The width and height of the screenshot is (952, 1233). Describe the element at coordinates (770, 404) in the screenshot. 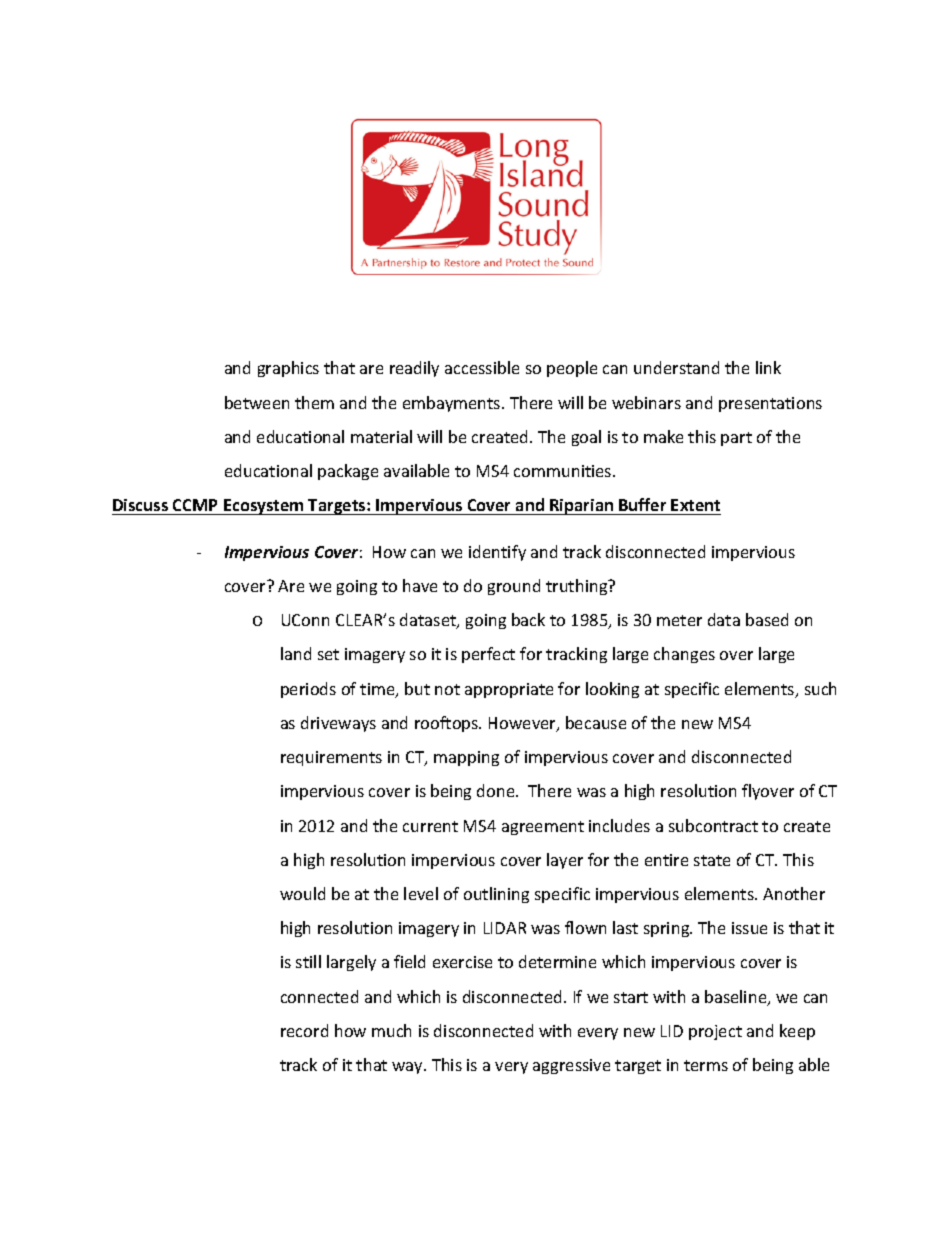

I see `presentations` at that location.
